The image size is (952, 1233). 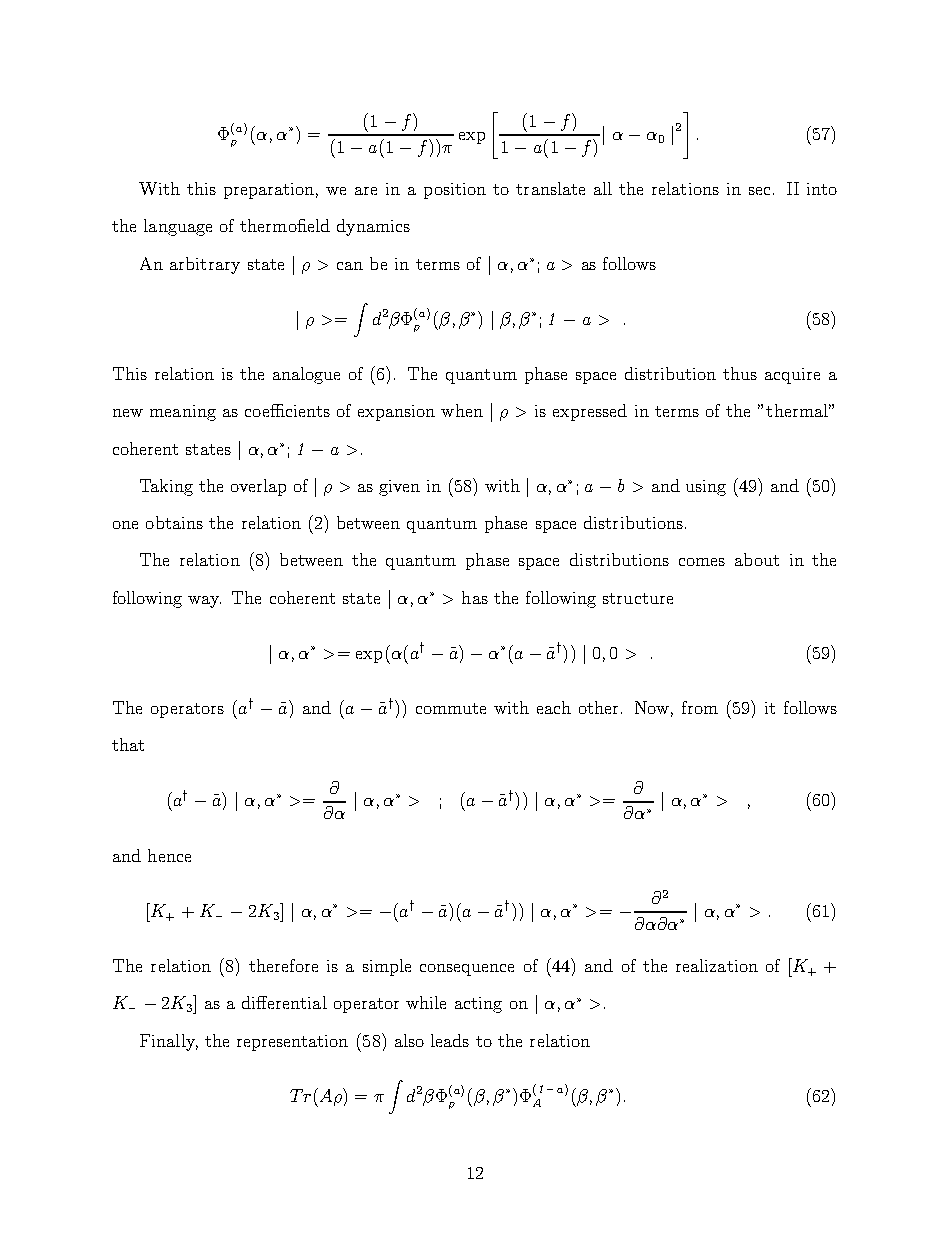 I want to click on position, so click(x=455, y=191).
